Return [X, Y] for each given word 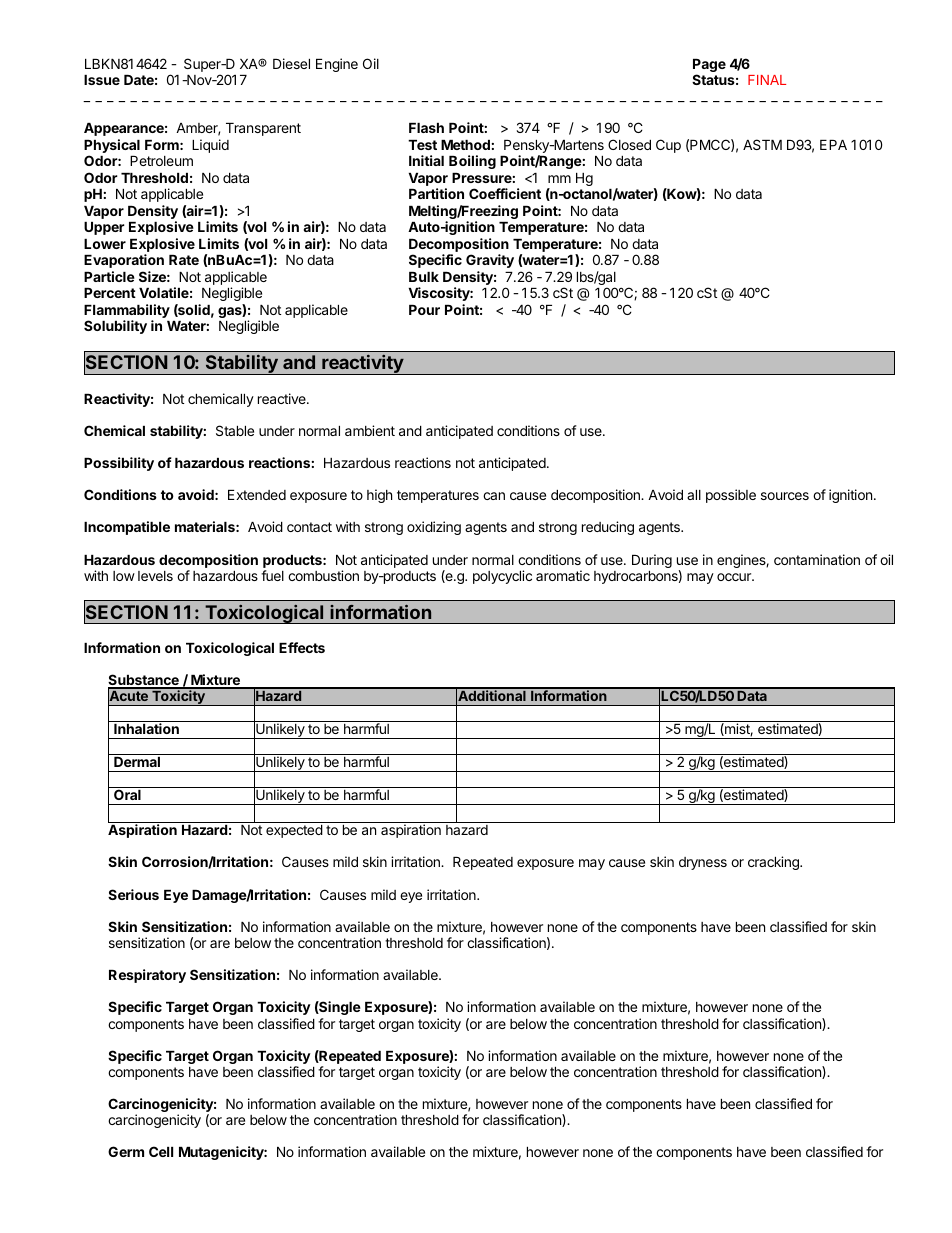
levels [155, 576]
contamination [817, 559]
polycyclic [502, 577]
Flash [426, 128]
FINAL [767, 80]
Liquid [210, 146]
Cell [161, 1151]
